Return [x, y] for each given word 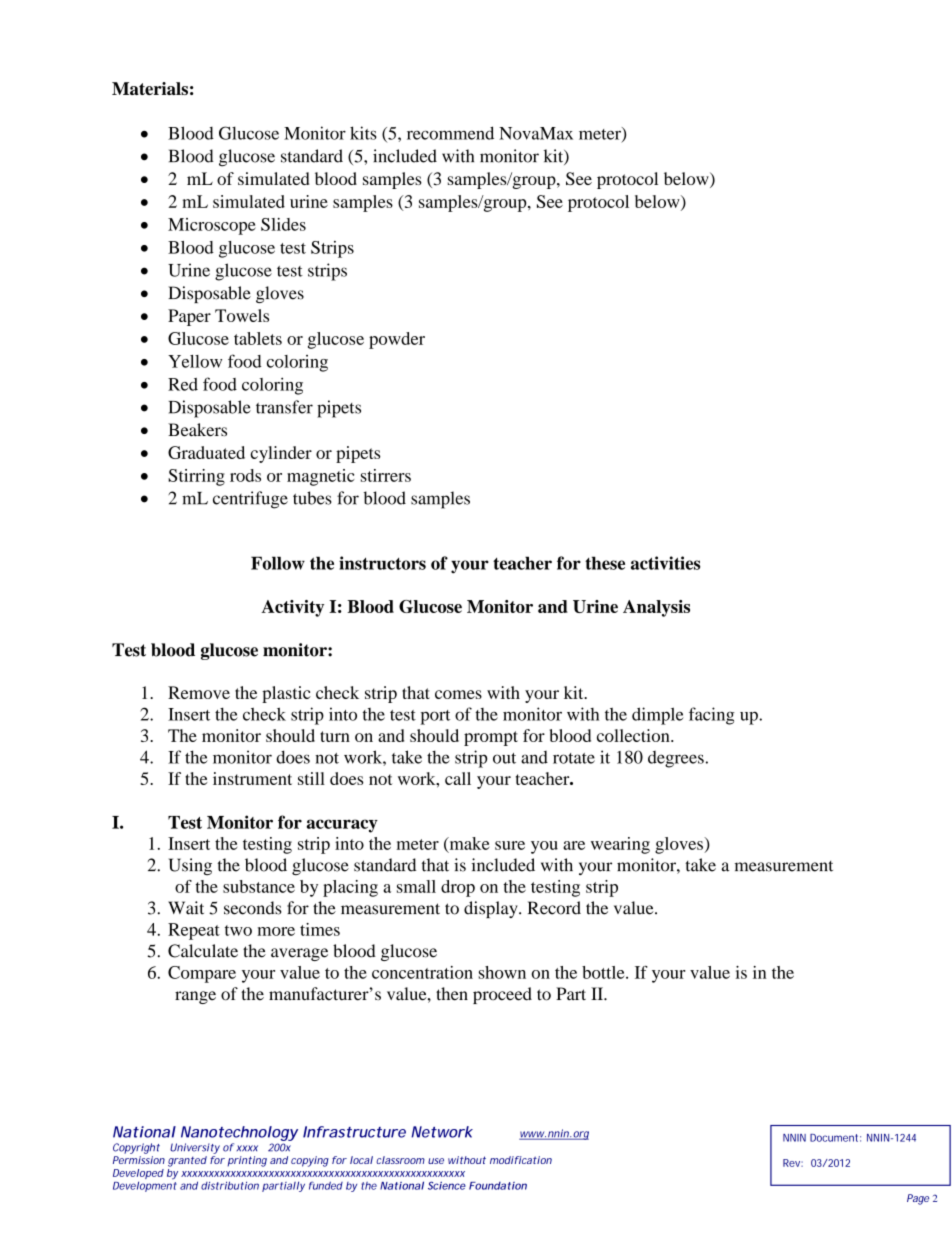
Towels [242, 315]
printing [247, 1161]
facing [712, 716]
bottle [604, 972]
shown [502, 972]
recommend [450, 133]
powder [397, 340]
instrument [252, 778]
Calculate [203, 951]
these [605, 563]
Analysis [656, 608]
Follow [278, 563]
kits [363, 133]
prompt [491, 738]
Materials [150, 88]
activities [665, 563]
